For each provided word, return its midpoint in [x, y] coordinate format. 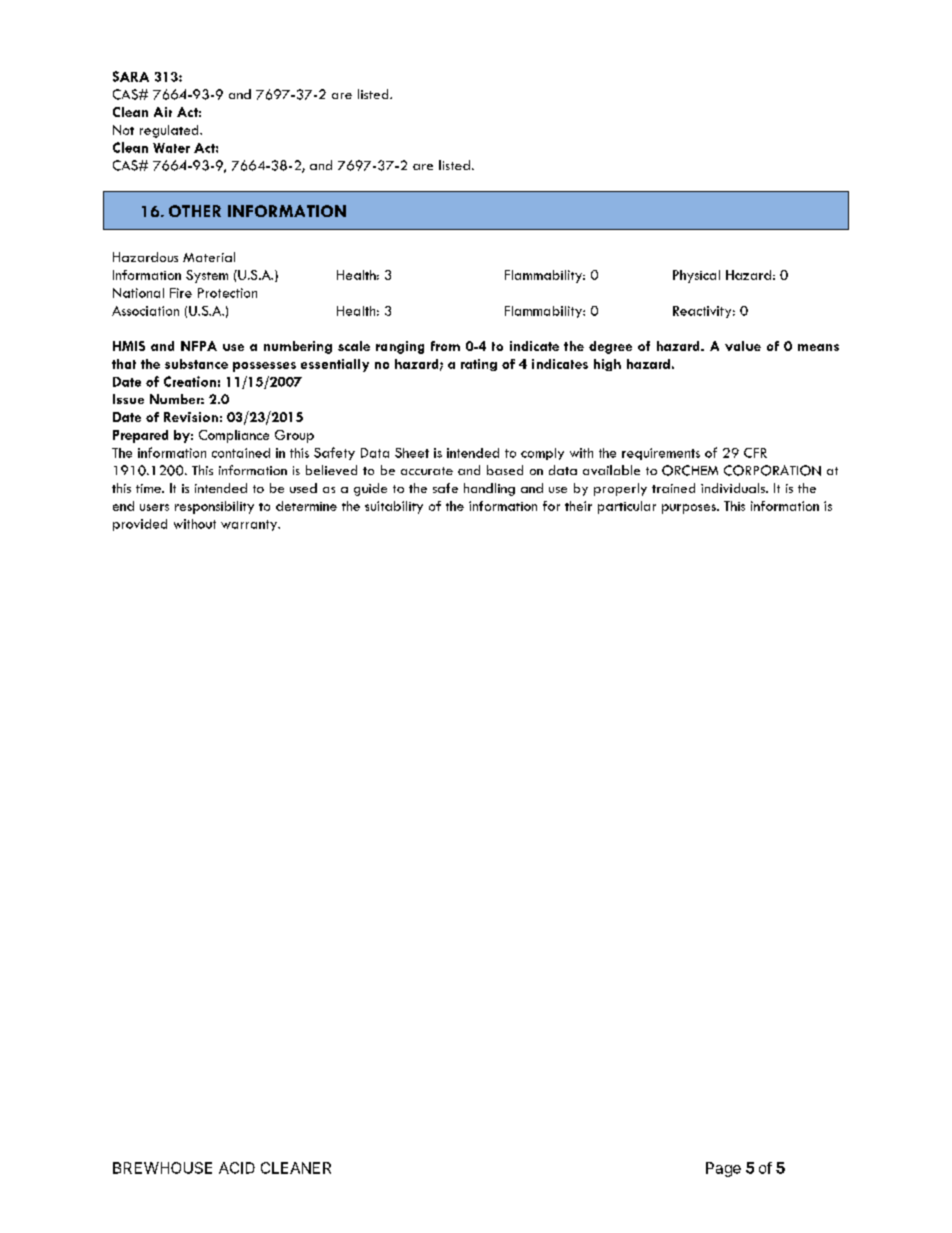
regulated [170, 131]
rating [479, 365]
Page [723, 1169]
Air [163, 112]
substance [196, 364]
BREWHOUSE [162, 1168]
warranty [250, 525]
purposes [690, 509]
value [743, 346]
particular [627, 507]
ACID [237, 1168]
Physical [696, 276]
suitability [394, 507]
